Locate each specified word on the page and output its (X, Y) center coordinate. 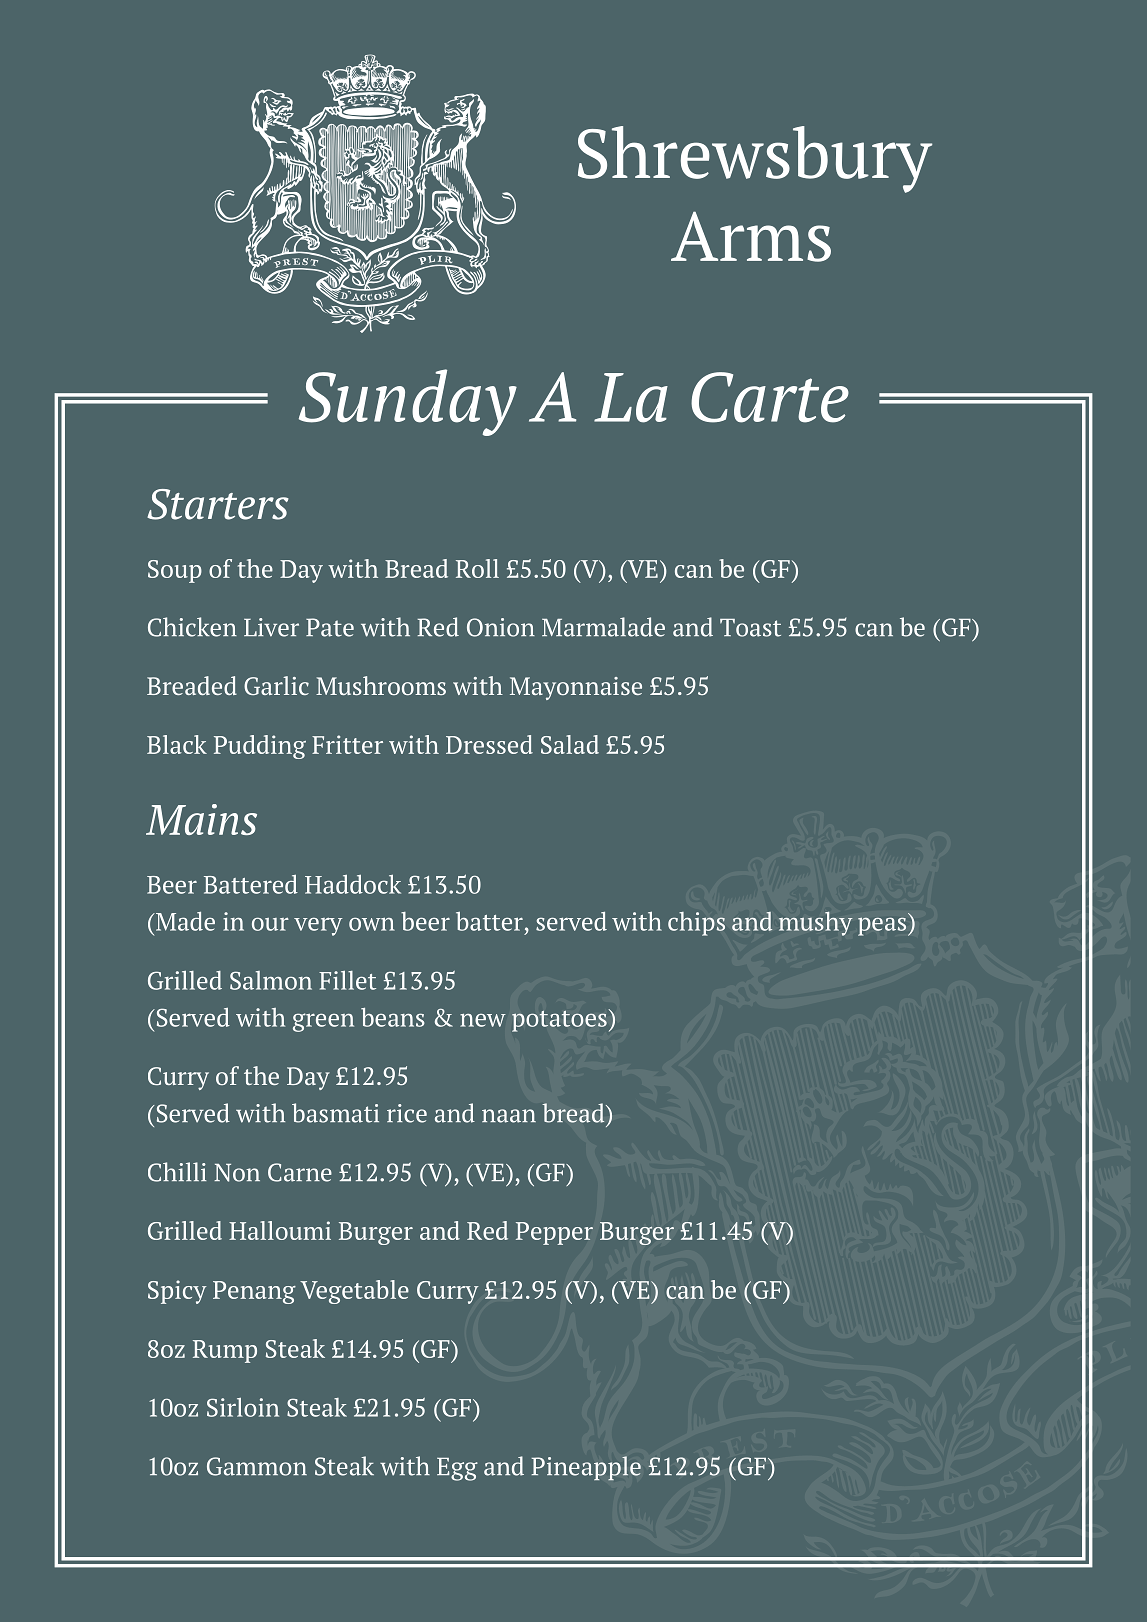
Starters (218, 504)
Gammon (257, 1466)
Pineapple (586, 1468)
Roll (477, 568)
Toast (750, 628)
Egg (457, 1469)
